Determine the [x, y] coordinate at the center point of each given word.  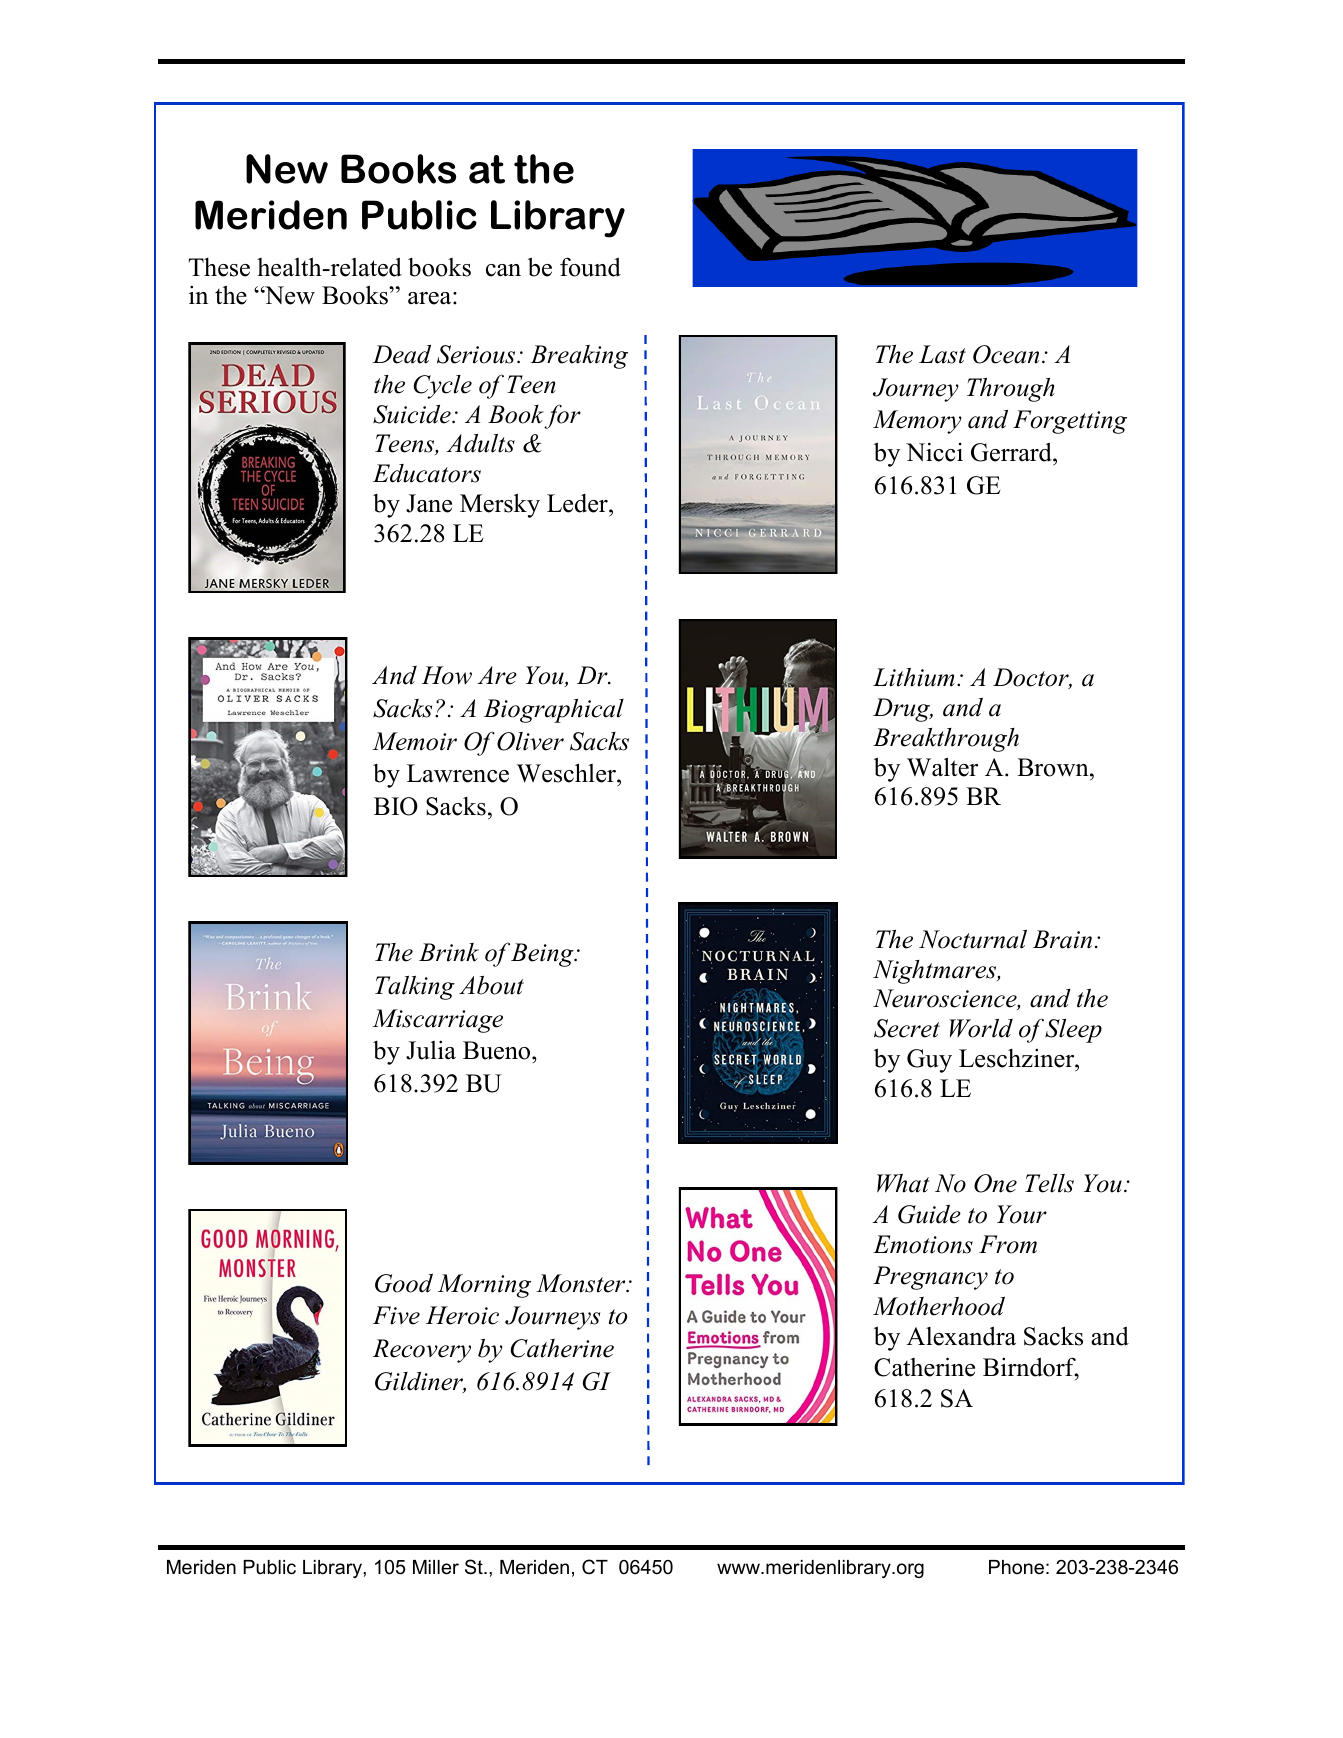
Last [942, 354]
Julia [431, 1050]
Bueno [498, 1052]
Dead [401, 354]
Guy [929, 1061]
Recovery [422, 1351]
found [590, 267]
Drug [903, 710]
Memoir [414, 741]
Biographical [554, 711]
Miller [436, 1567]
